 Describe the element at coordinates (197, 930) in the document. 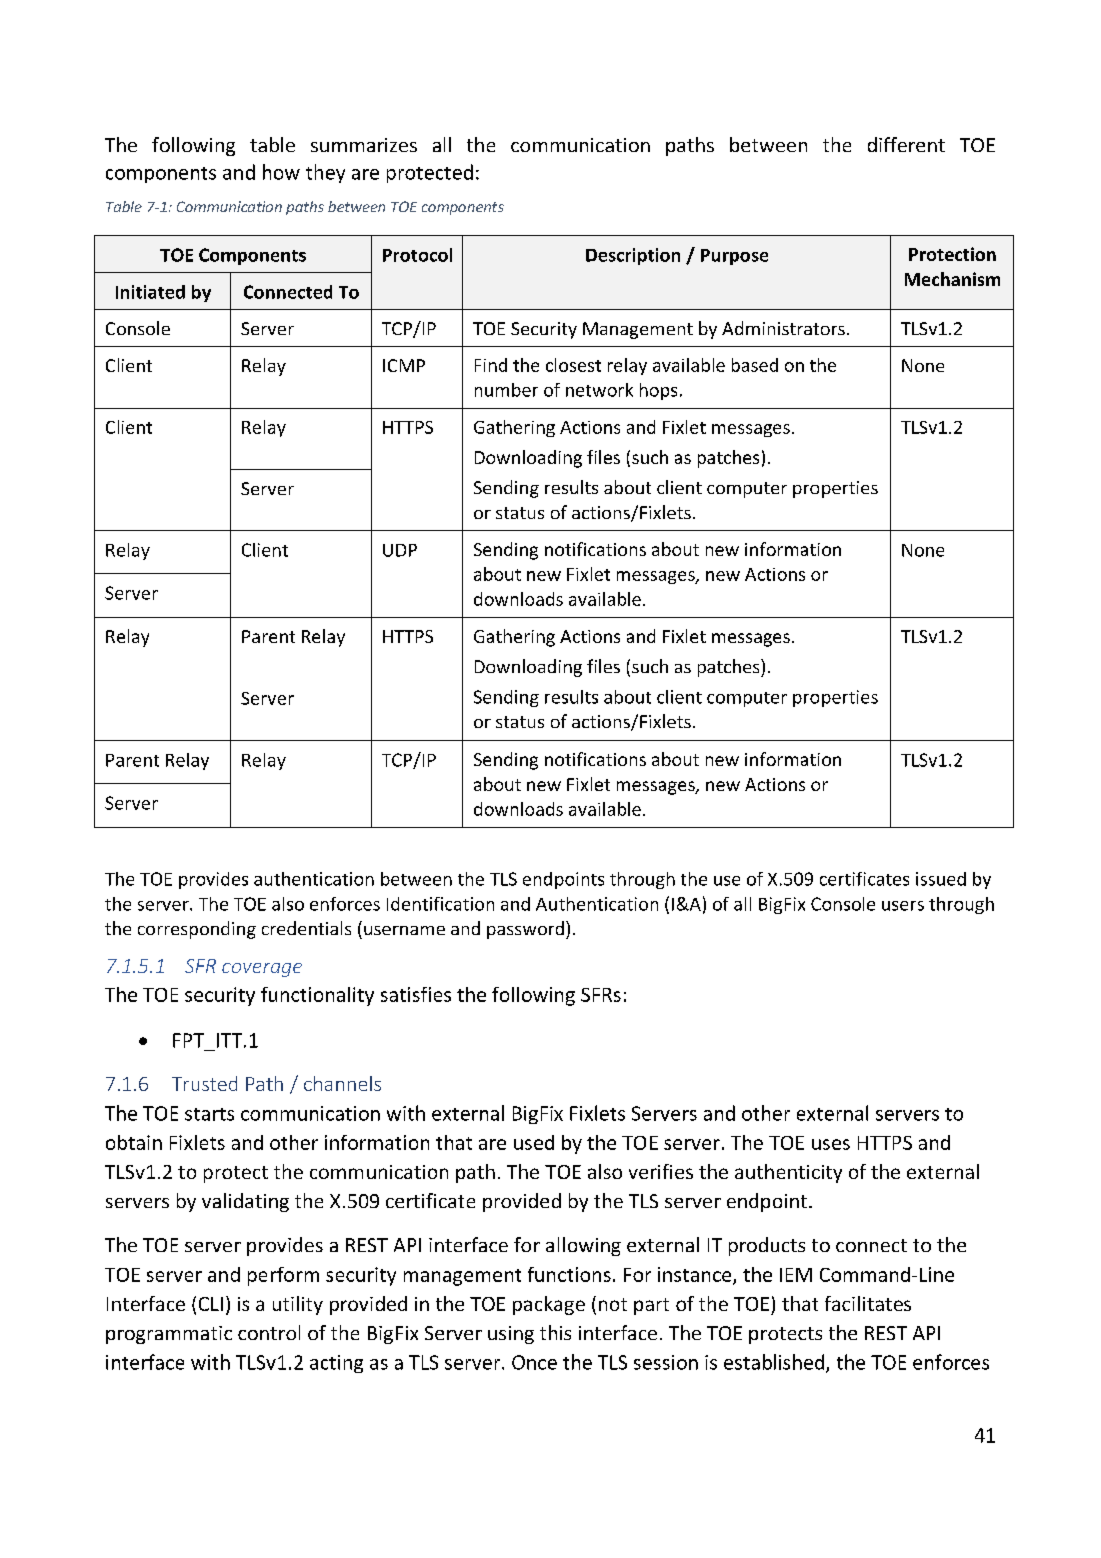

I see `corresponding` at that location.
